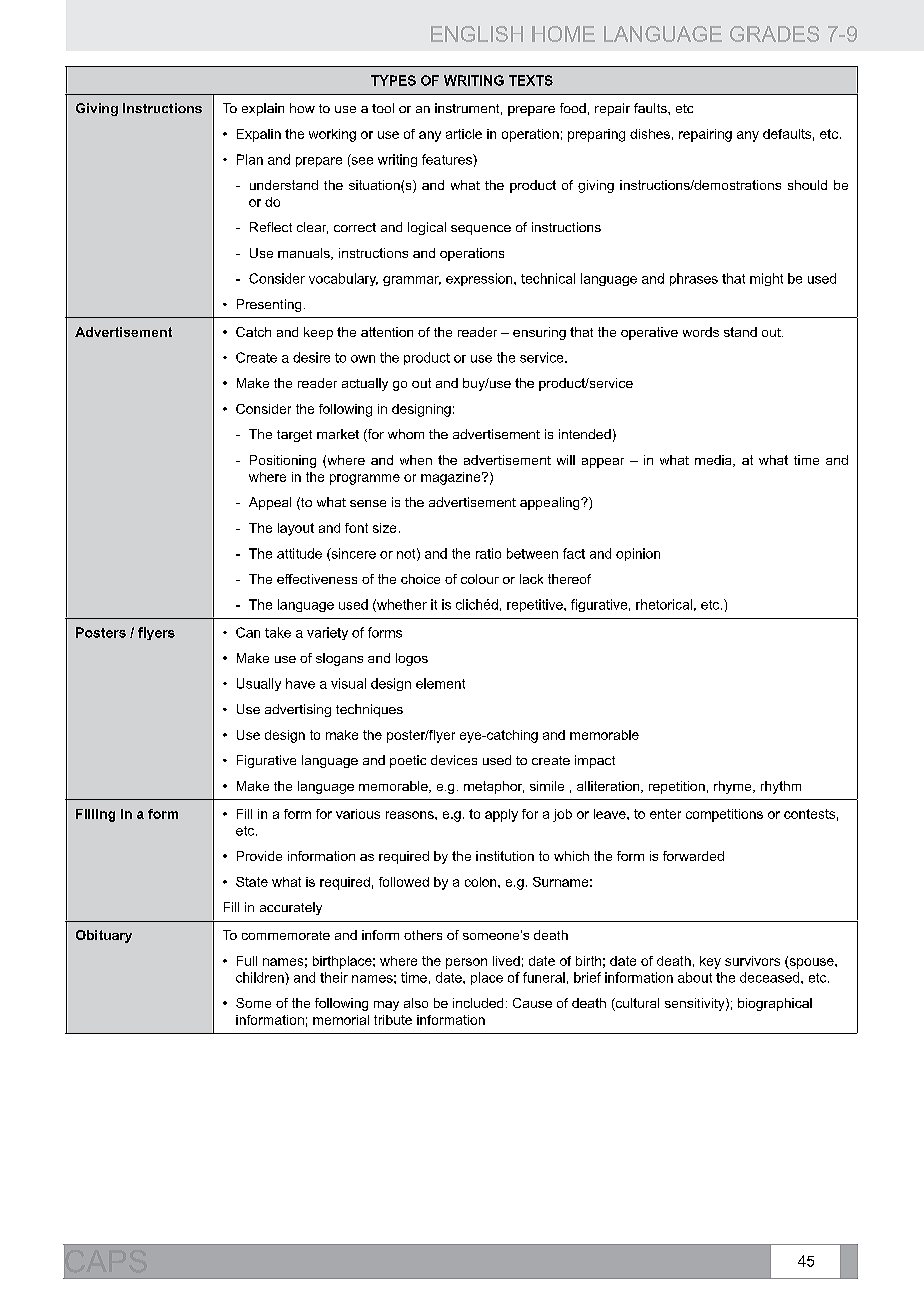 The width and height of the document is (924, 1308). What do you see at coordinates (664, 604) in the document?
I see `rhetorical` at bounding box center [664, 604].
